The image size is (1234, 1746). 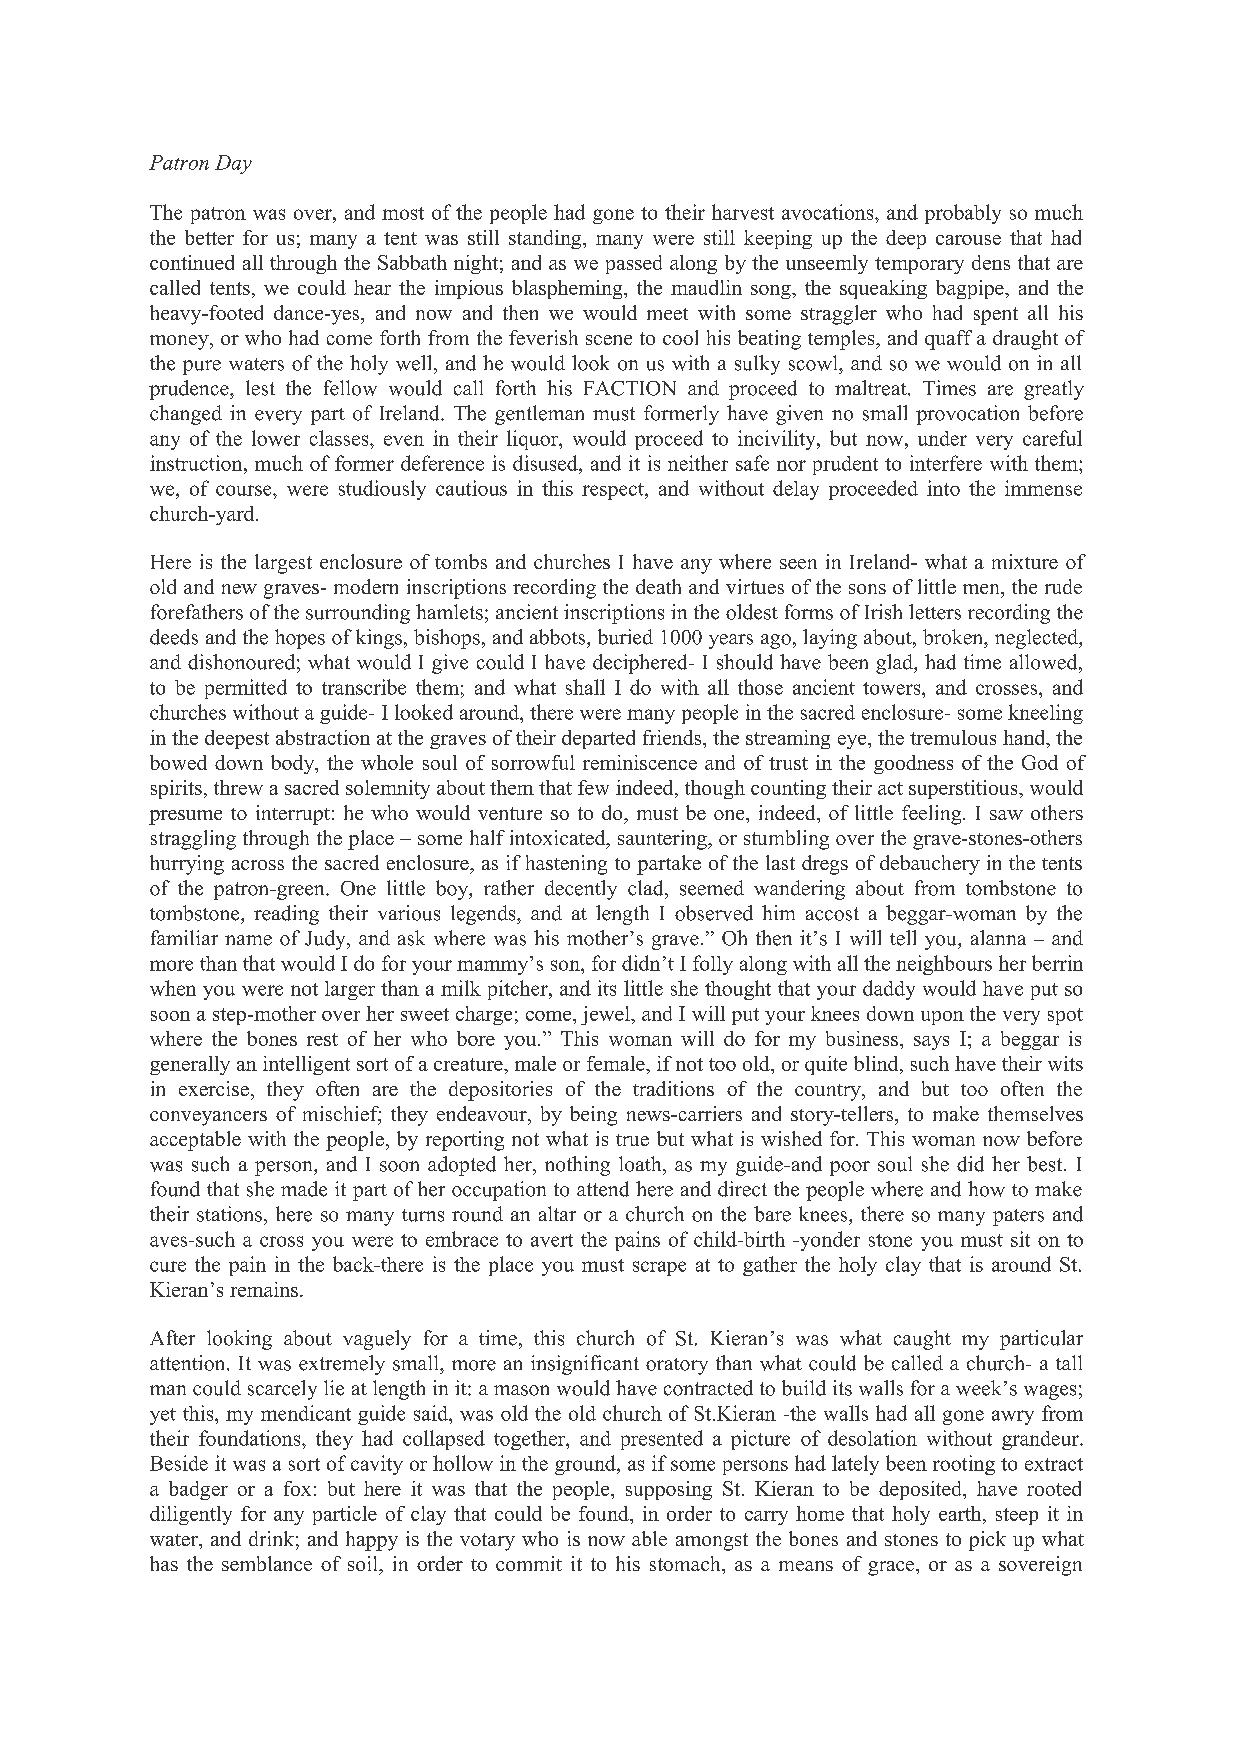 What do you see at coordinates (214, 1088) in the screenshot?
I see `exercise` at bounding box center [214, 1088].
